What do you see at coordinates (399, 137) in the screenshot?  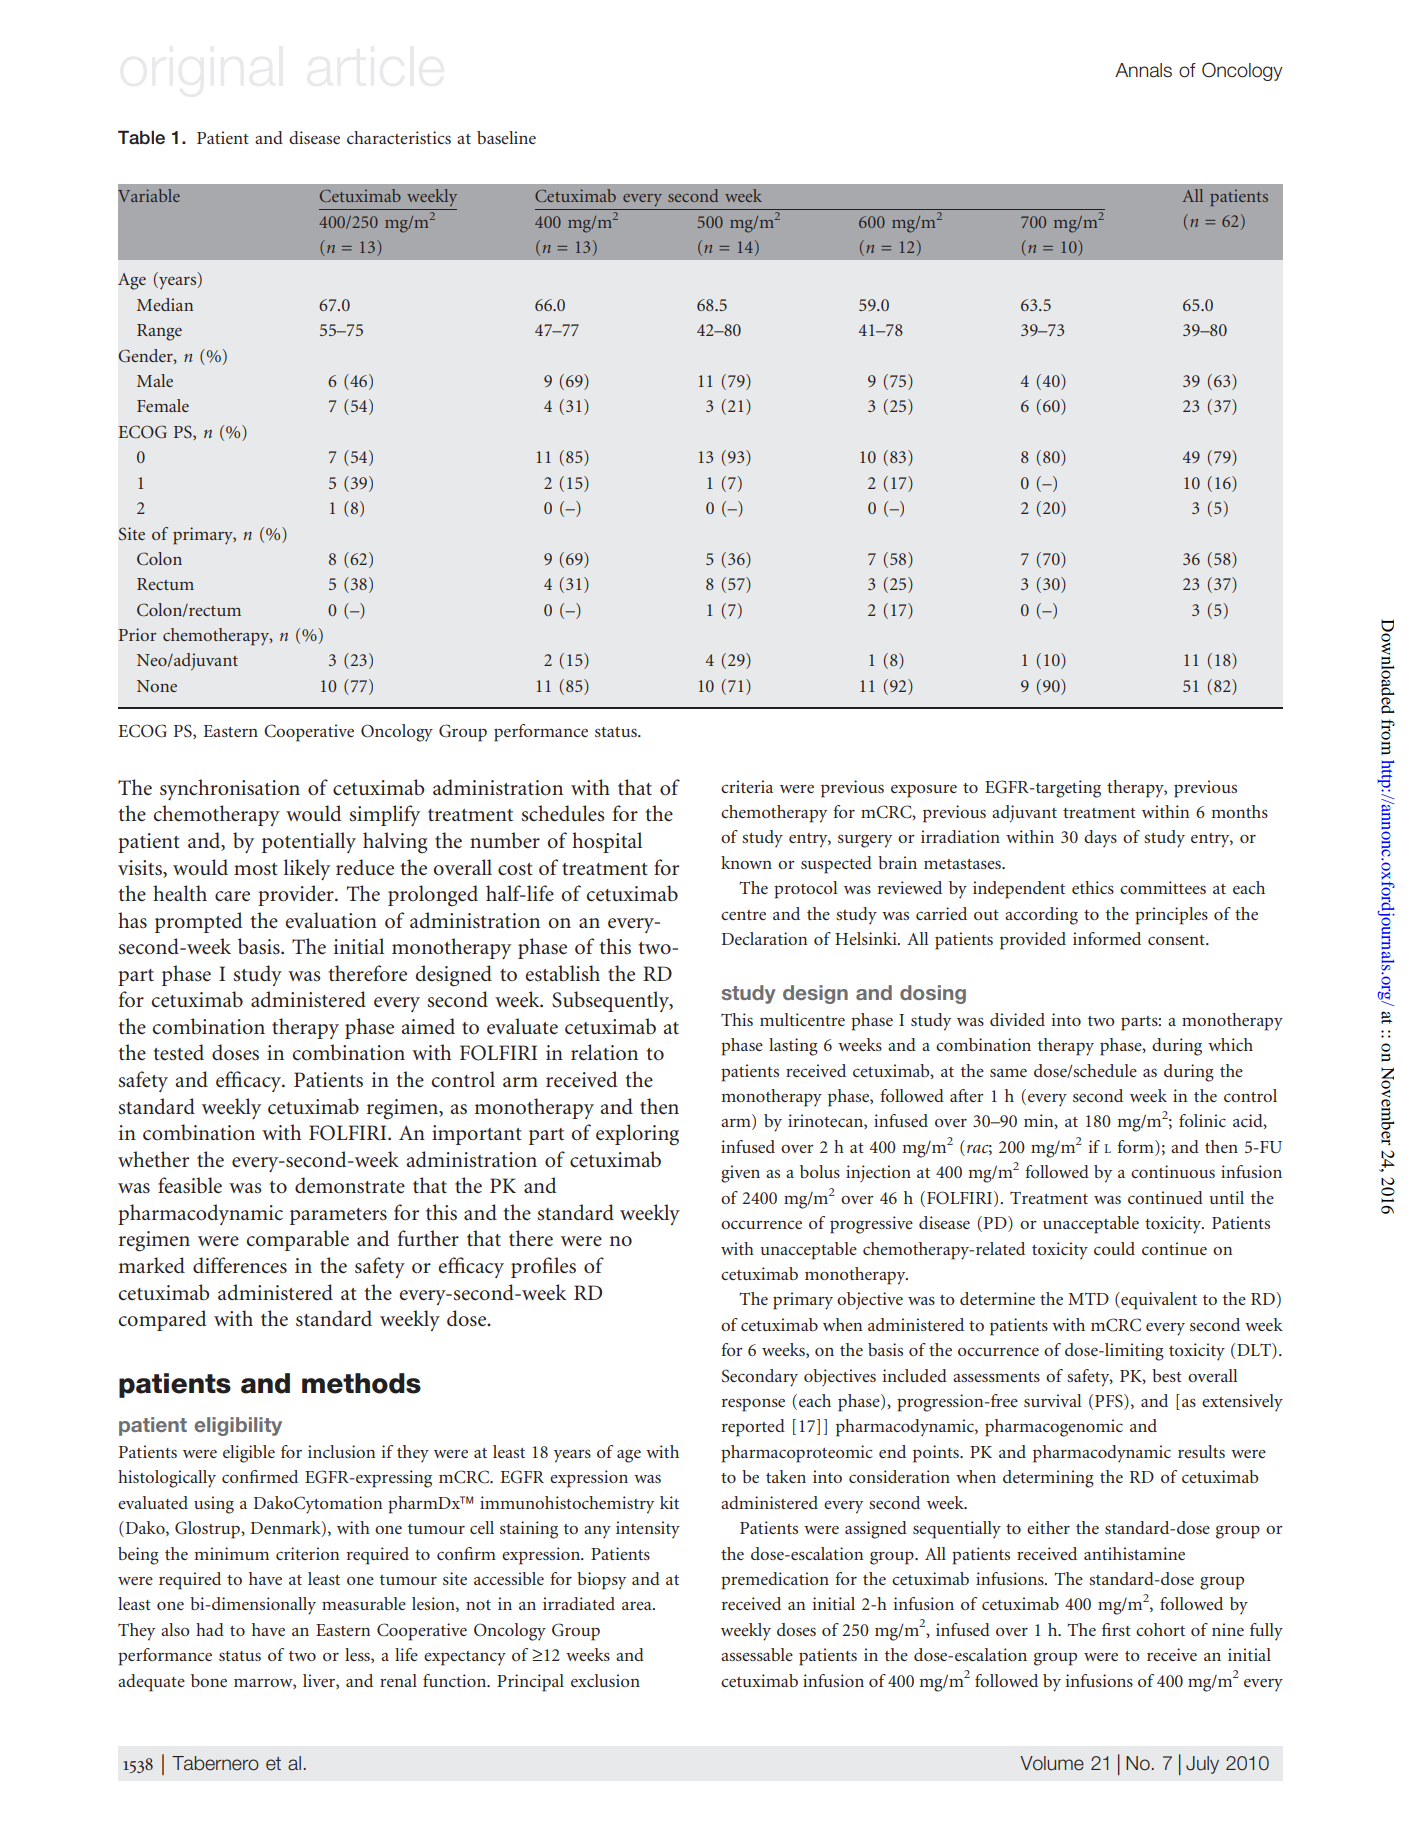 I see `characteristics` at bounding box center [399, 137].
